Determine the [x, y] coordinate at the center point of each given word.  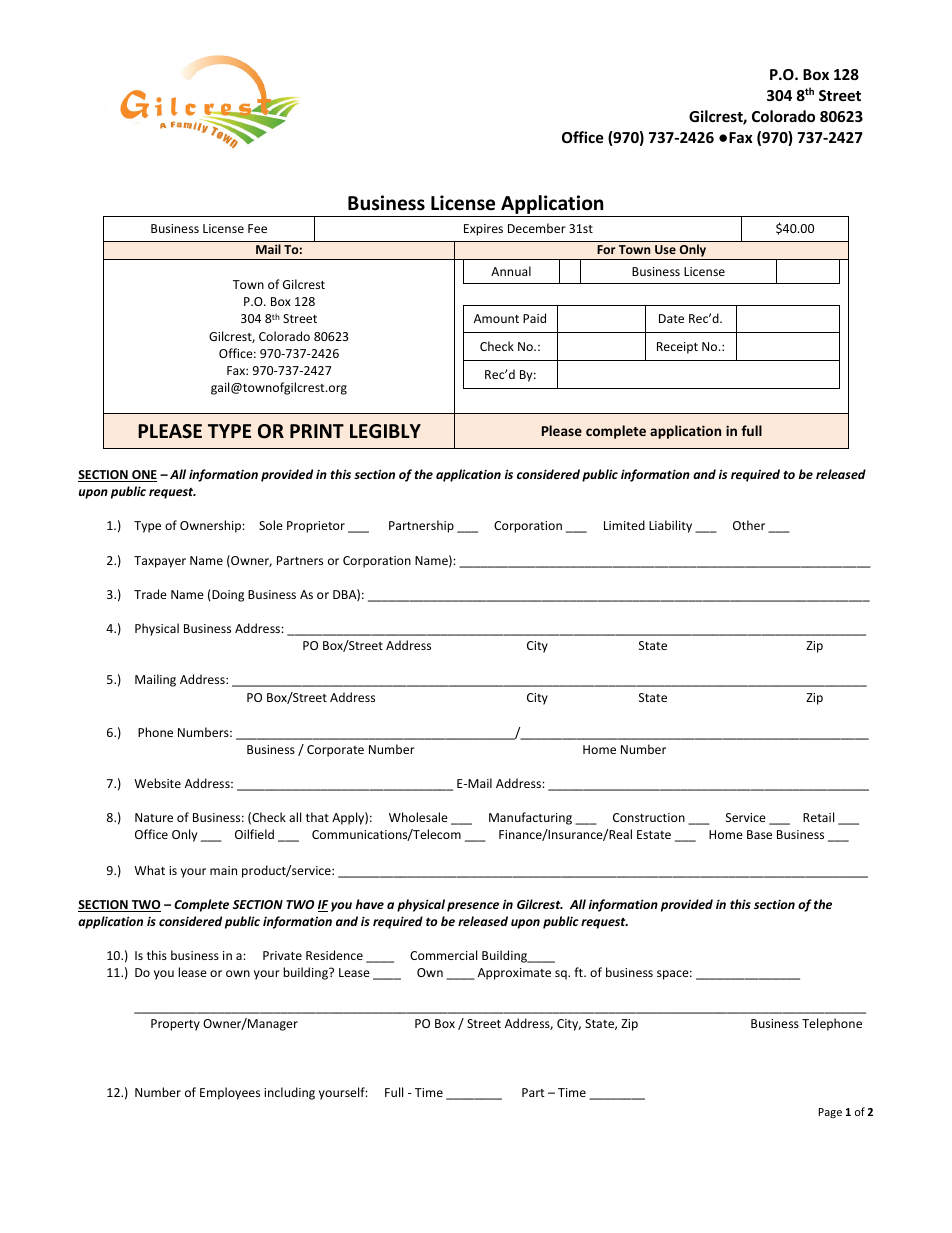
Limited [624, 525]
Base [759, 834]
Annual [511, 271]
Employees [230, 1093]
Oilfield [254, 834]
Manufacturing [530, 818]
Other [749, 525]
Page [830, 1113]
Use [665, 249]
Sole [271, 525]
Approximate [514, 974]
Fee [257, 228]
